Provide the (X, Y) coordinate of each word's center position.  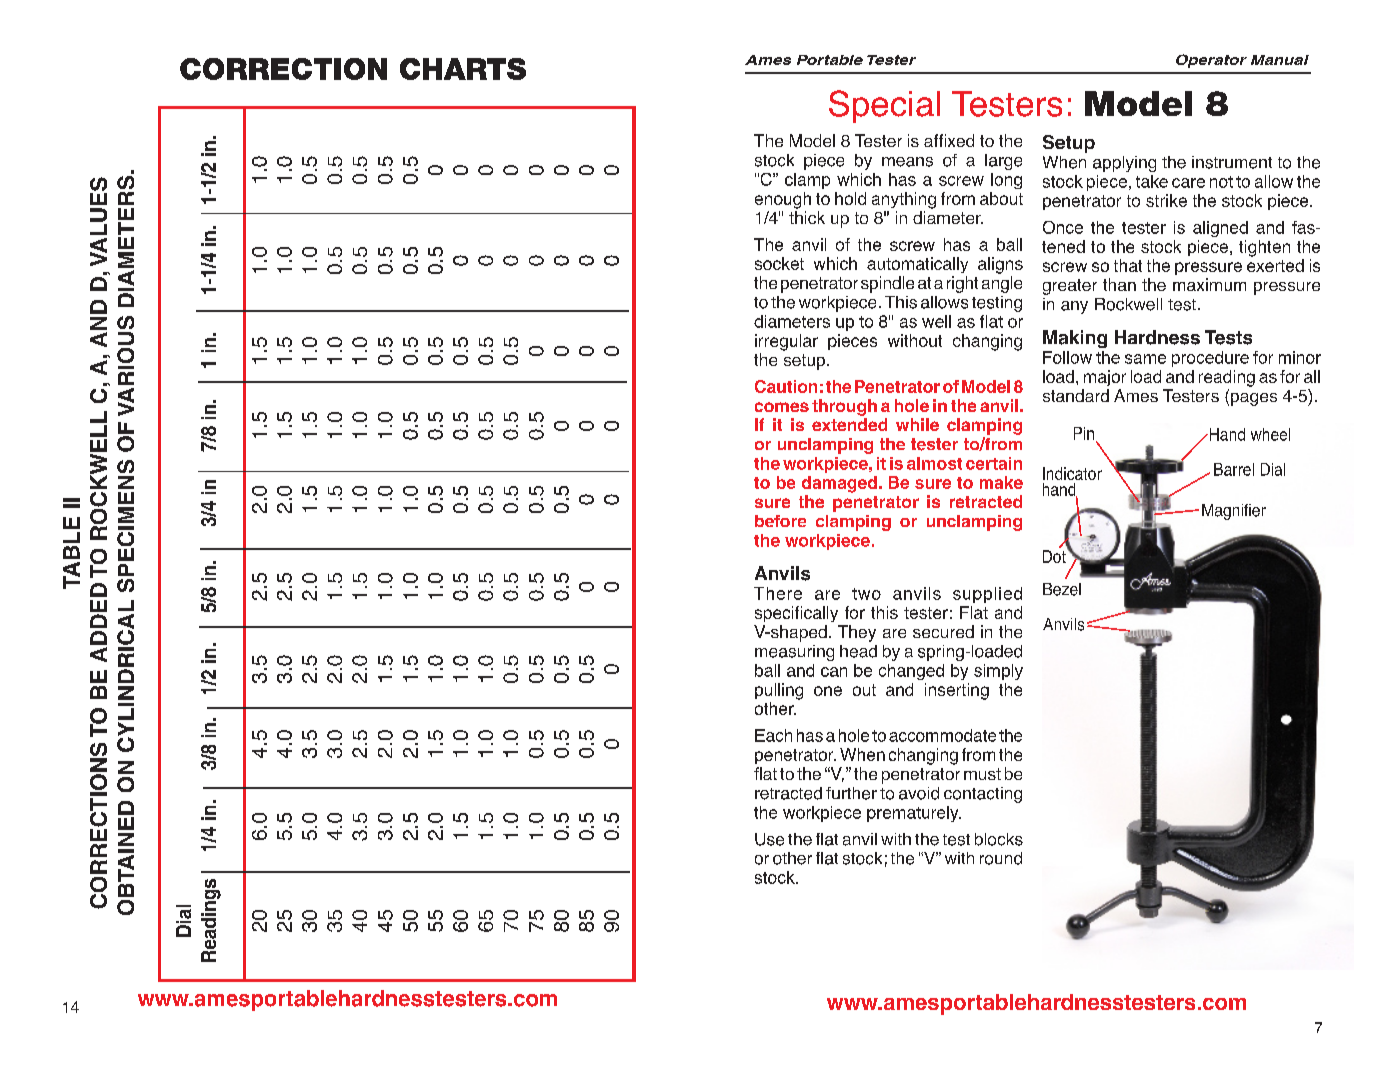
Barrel (1234, 469)
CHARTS (463, 69)
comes (782, 407)
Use (769, 839)
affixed (949, 140)
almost (934, 463)
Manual (1280, 60)
